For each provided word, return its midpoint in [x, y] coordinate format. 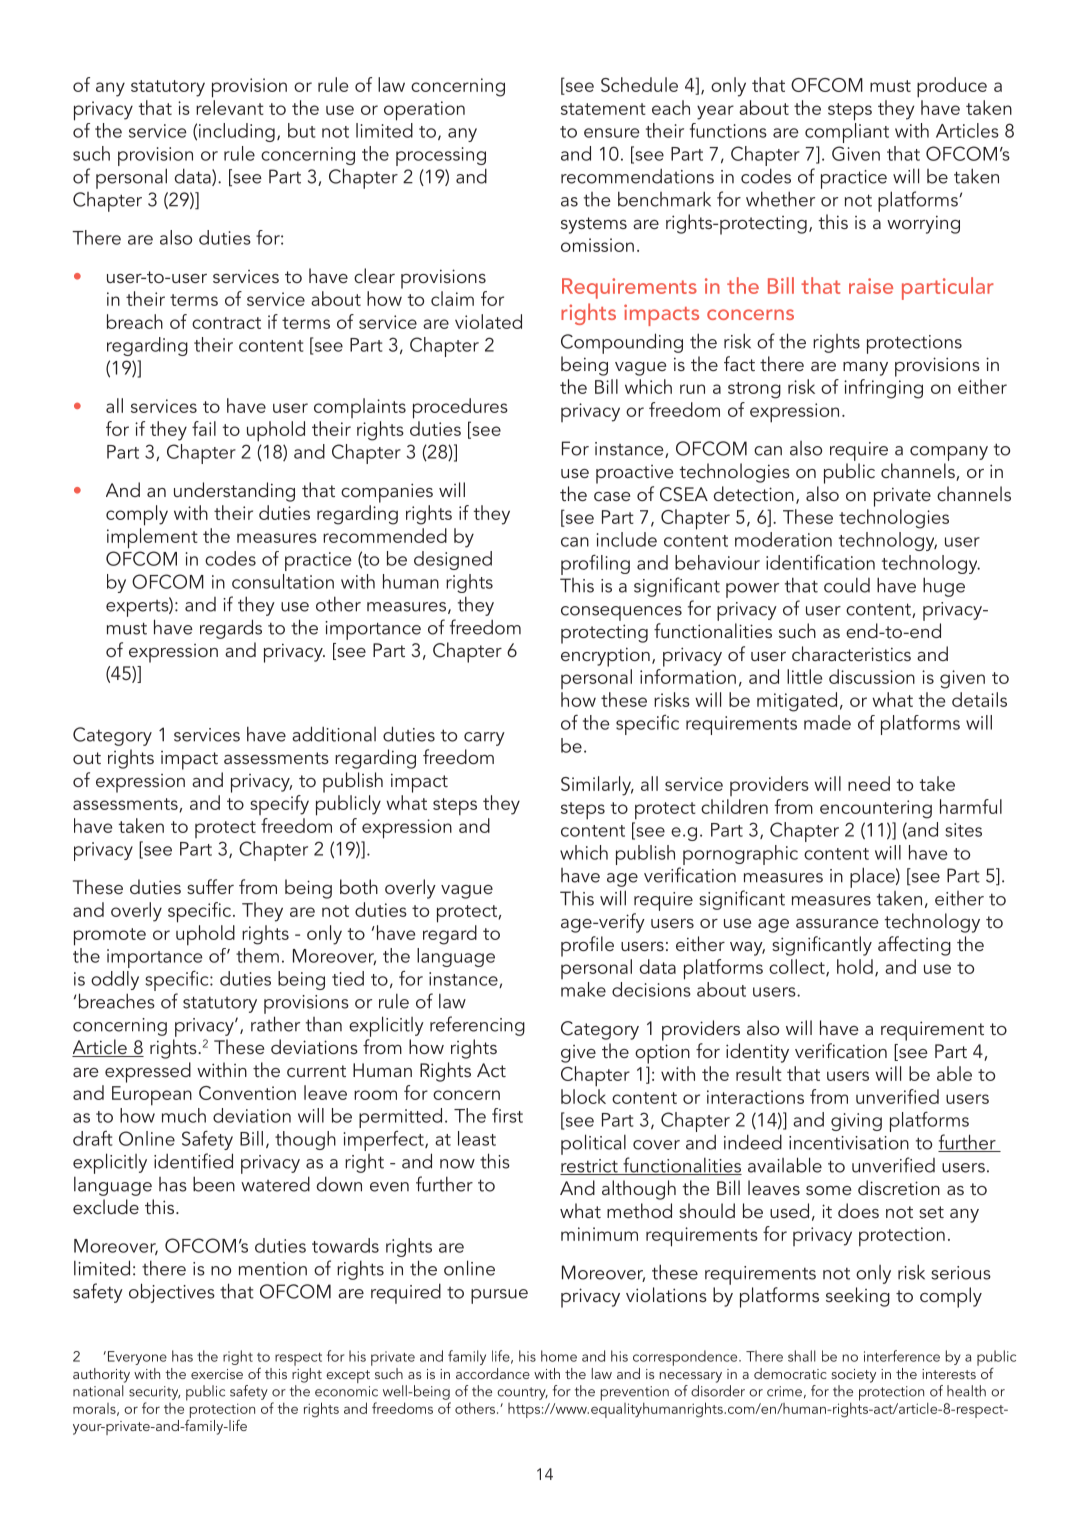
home [559, 1356]
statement [603, 109]
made [827, 722]
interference [902, 1356]
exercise [217, 1374]
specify [279, 805]
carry [484, 739]
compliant [847, 133]
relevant [230, 107]
